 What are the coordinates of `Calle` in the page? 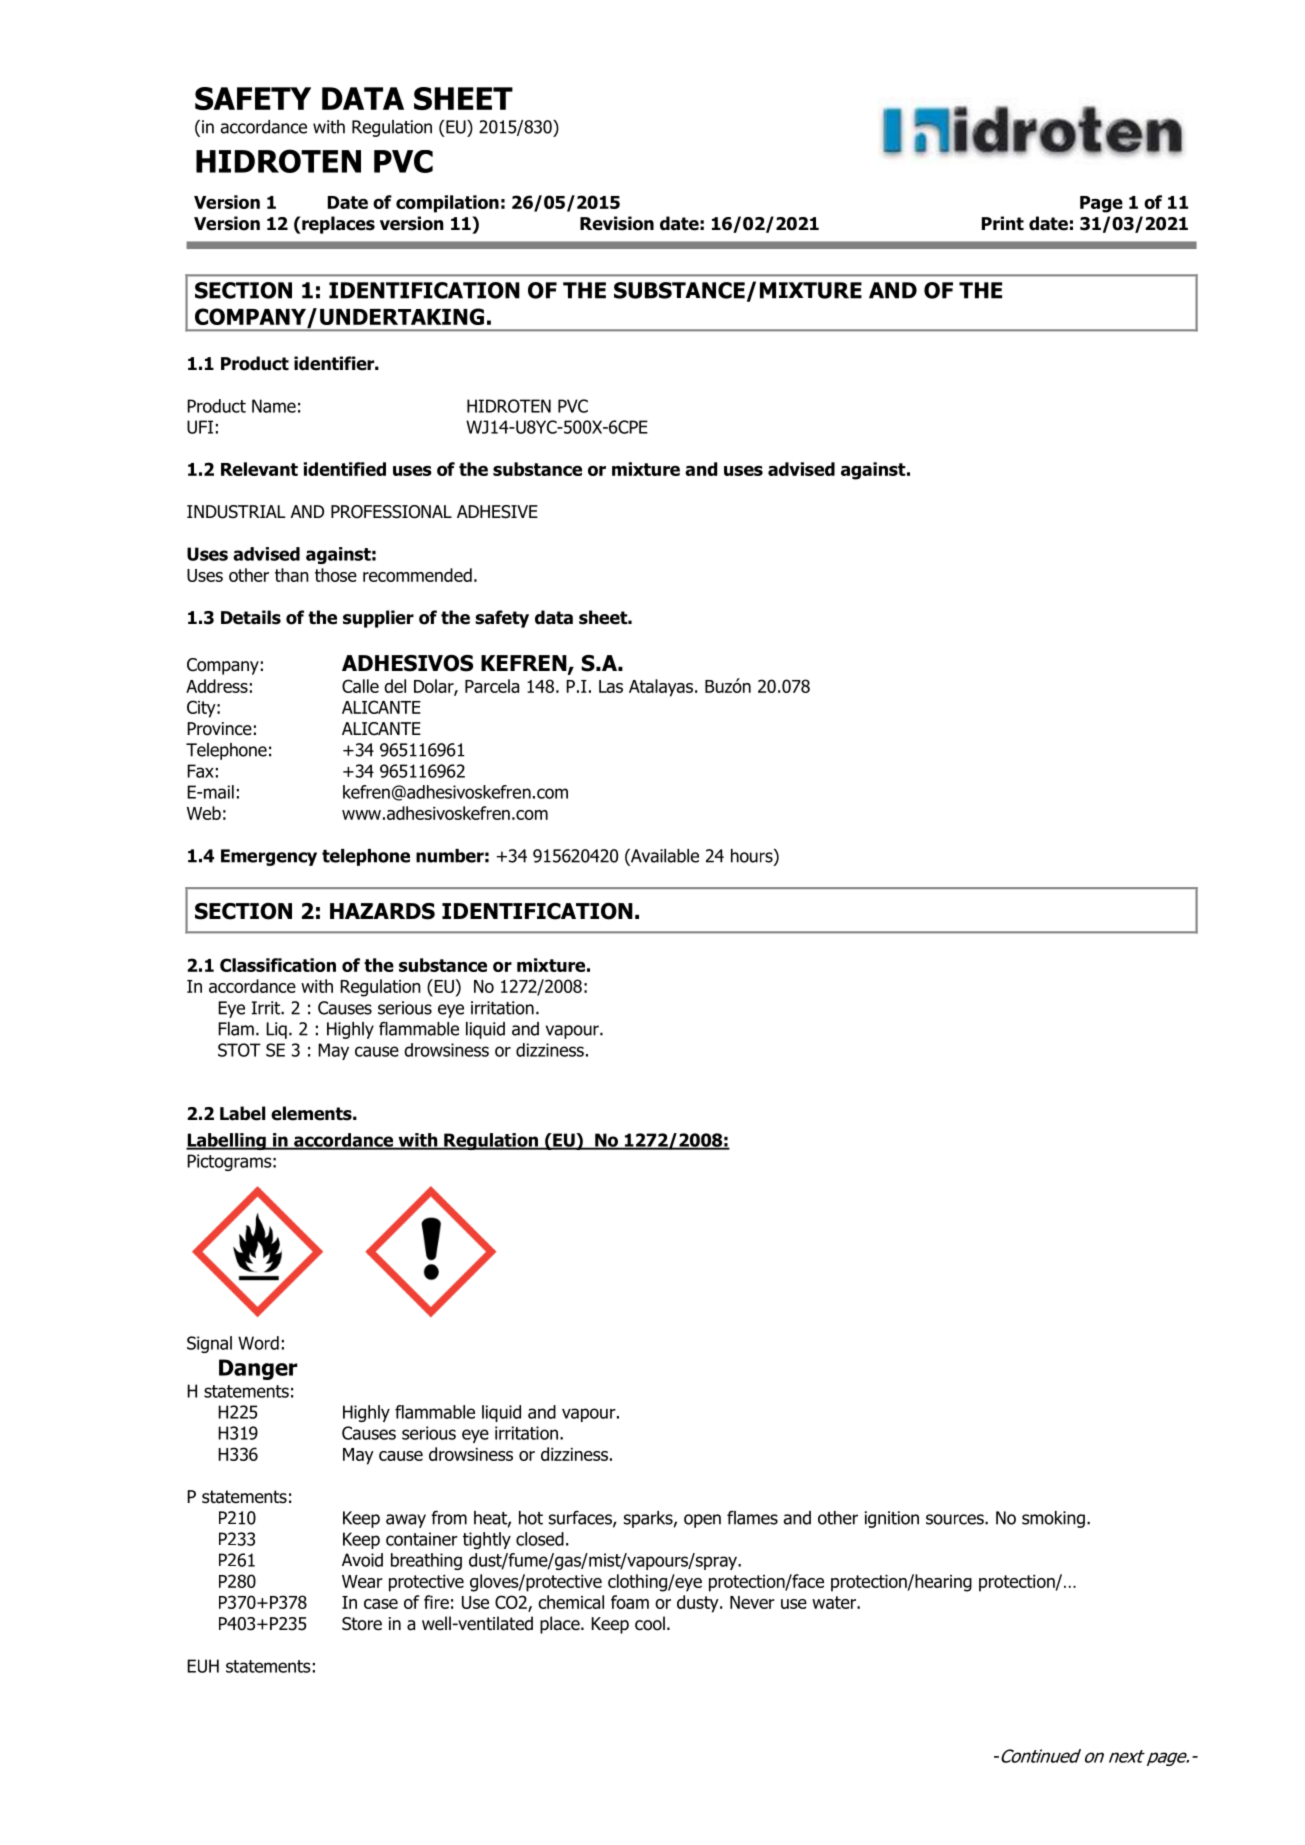 It's located at (360, 686).
